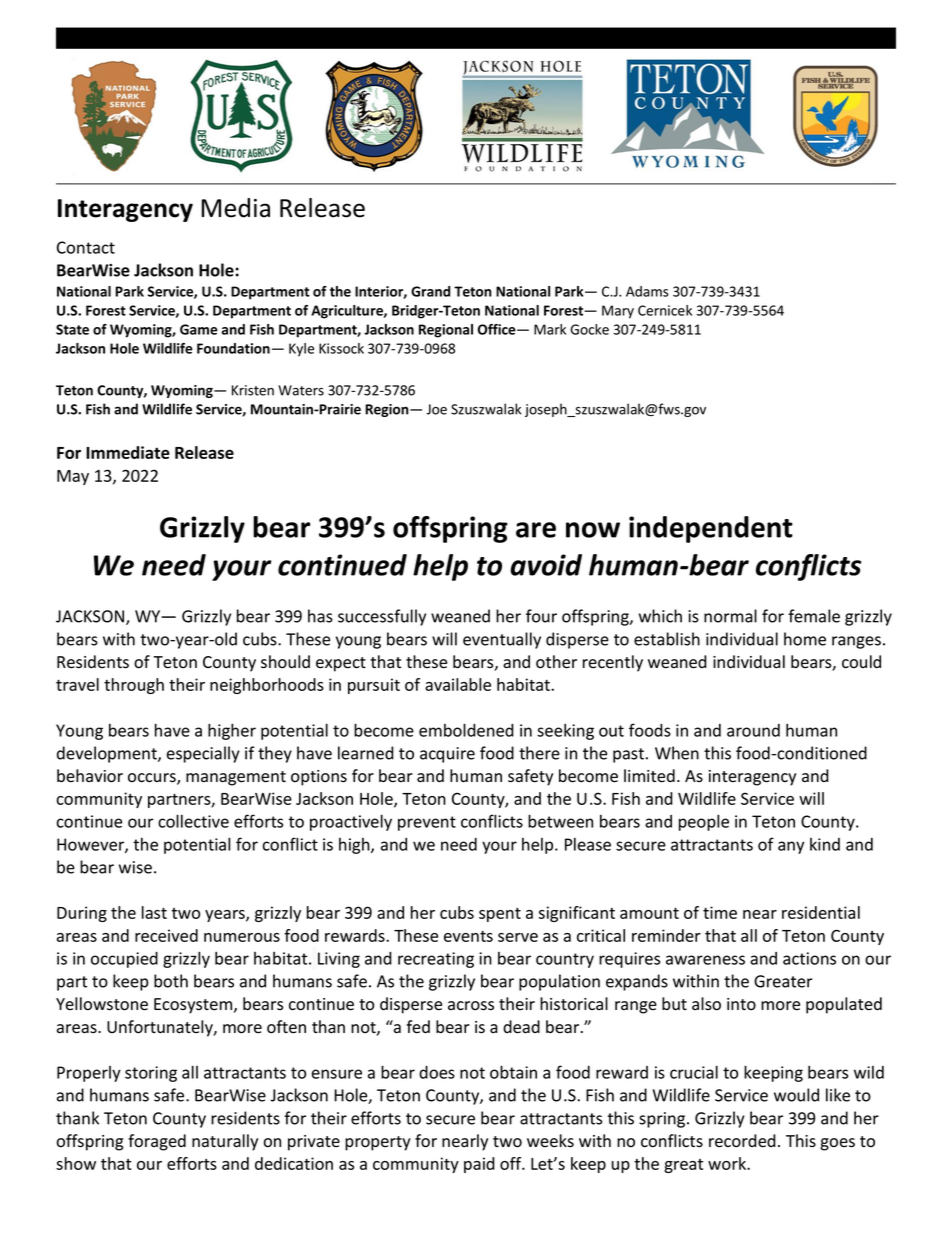 This screenshot has height=1233, width=952. I want to click on through, so click(134, 686).
